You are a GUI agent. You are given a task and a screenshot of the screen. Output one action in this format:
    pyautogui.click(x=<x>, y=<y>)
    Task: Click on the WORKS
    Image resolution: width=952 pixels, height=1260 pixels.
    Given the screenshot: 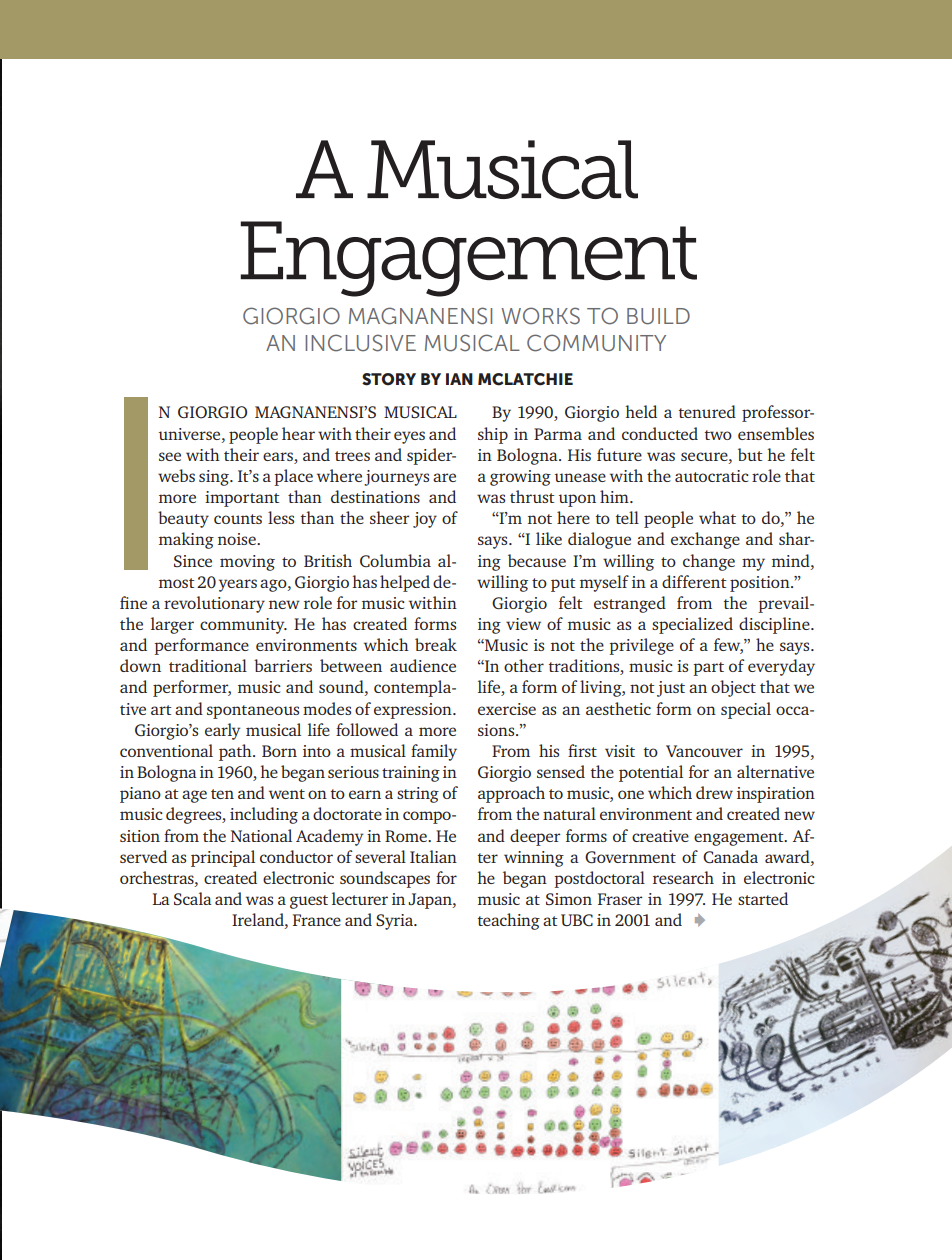 What is the action you would take?
    pyautogui.click(x=540, y=316)
